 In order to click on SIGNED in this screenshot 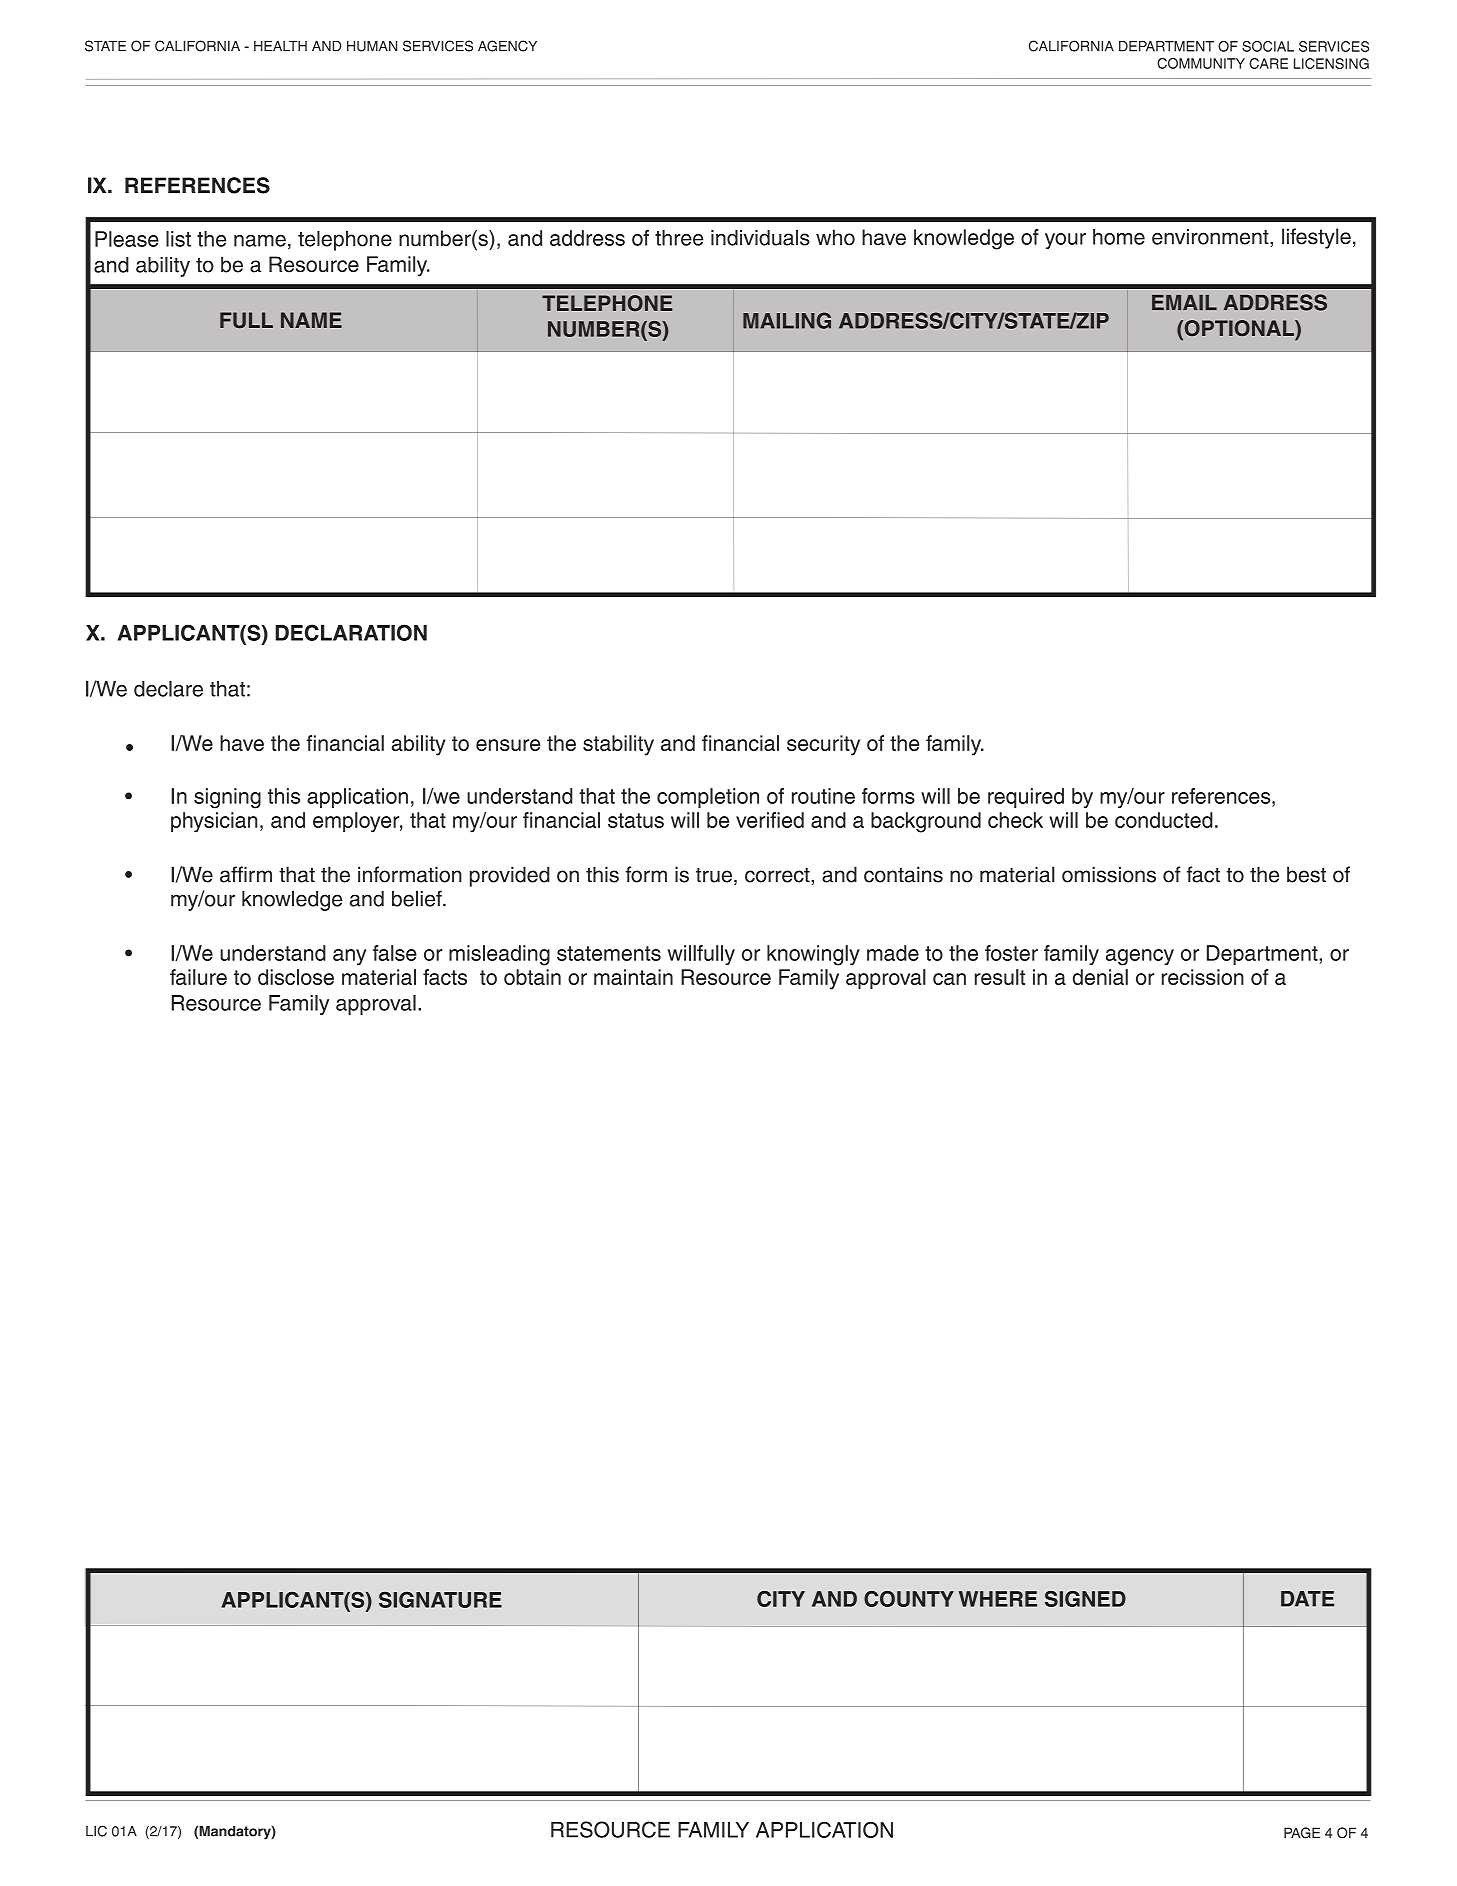, I will do `click(1085, 1599)`.
